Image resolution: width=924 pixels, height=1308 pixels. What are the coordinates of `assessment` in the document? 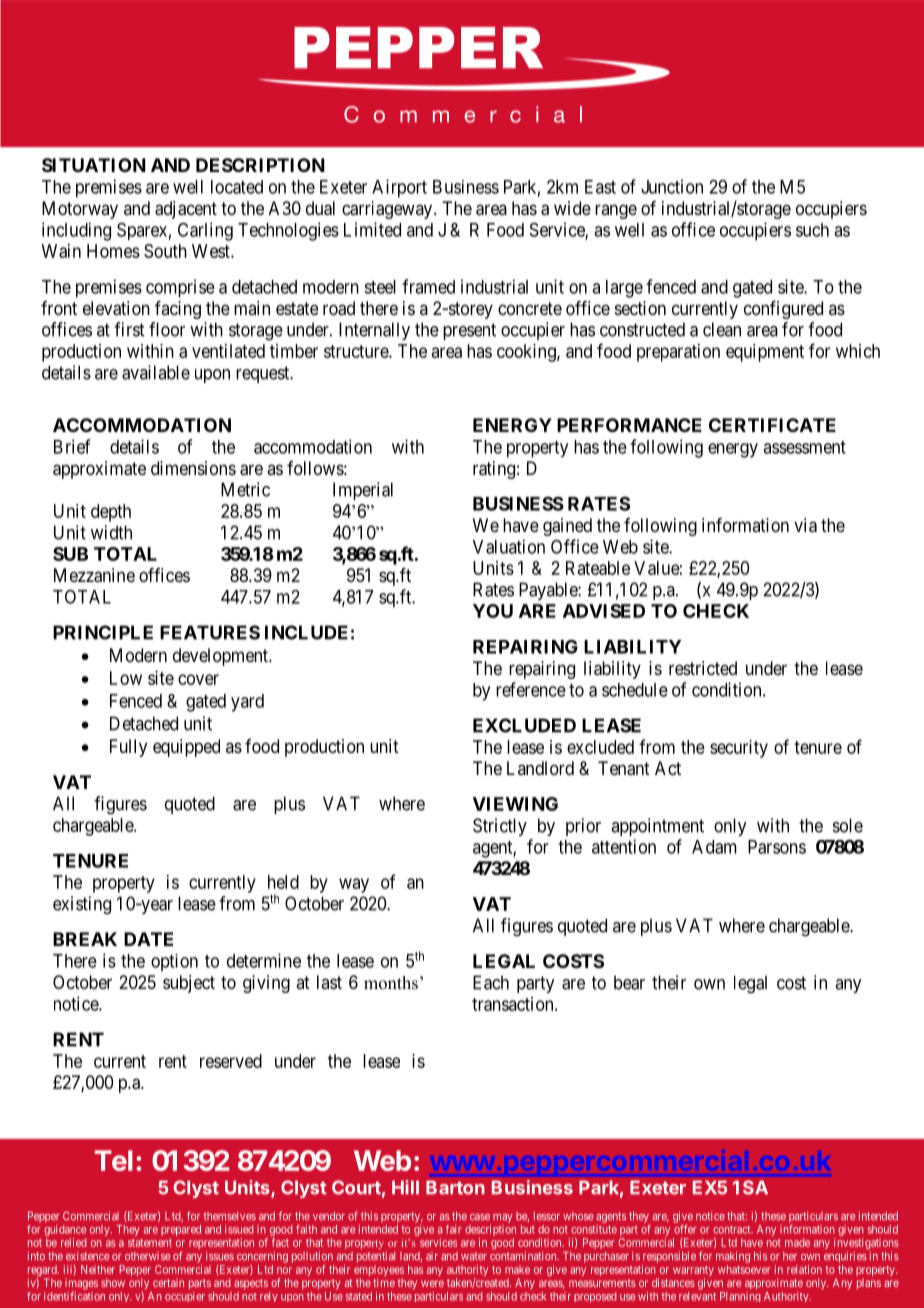 It's located at (804, 447).
